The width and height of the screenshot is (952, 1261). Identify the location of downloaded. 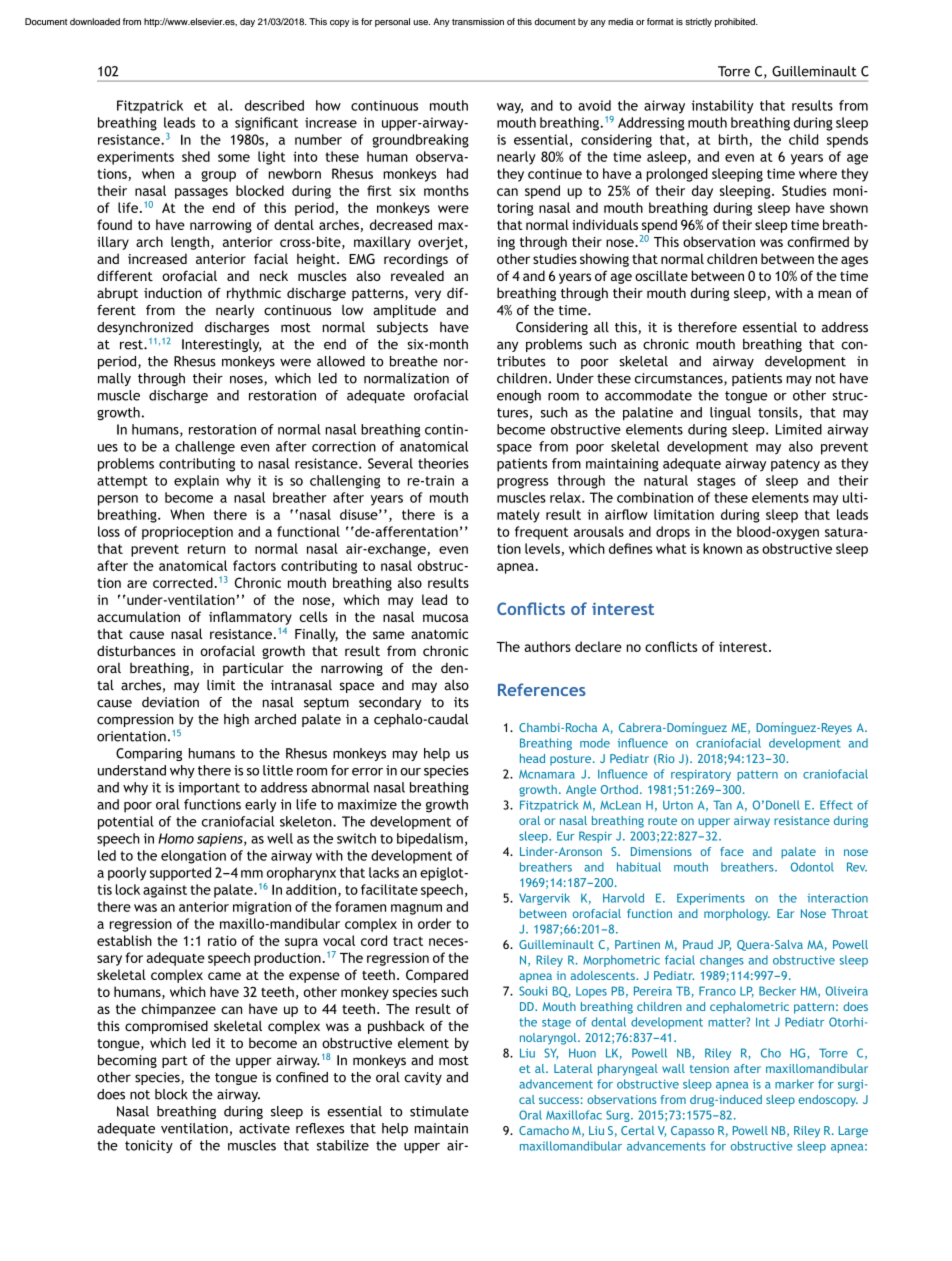
(95, 21).
